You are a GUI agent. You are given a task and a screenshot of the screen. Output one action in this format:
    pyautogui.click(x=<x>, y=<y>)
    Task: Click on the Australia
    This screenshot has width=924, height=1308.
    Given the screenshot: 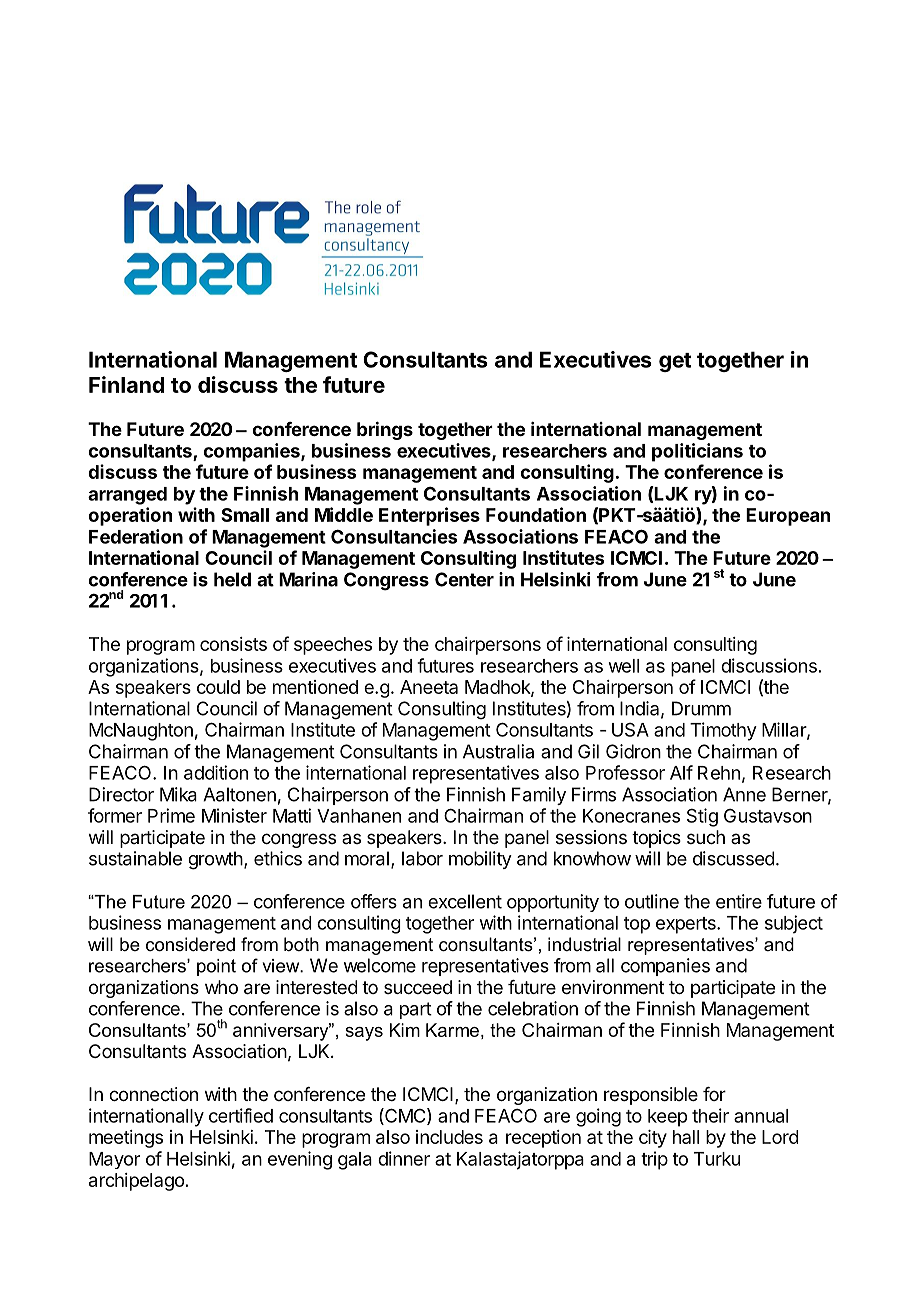 What is the action you would take?
    pyautogui.click(x=498, y=751)
